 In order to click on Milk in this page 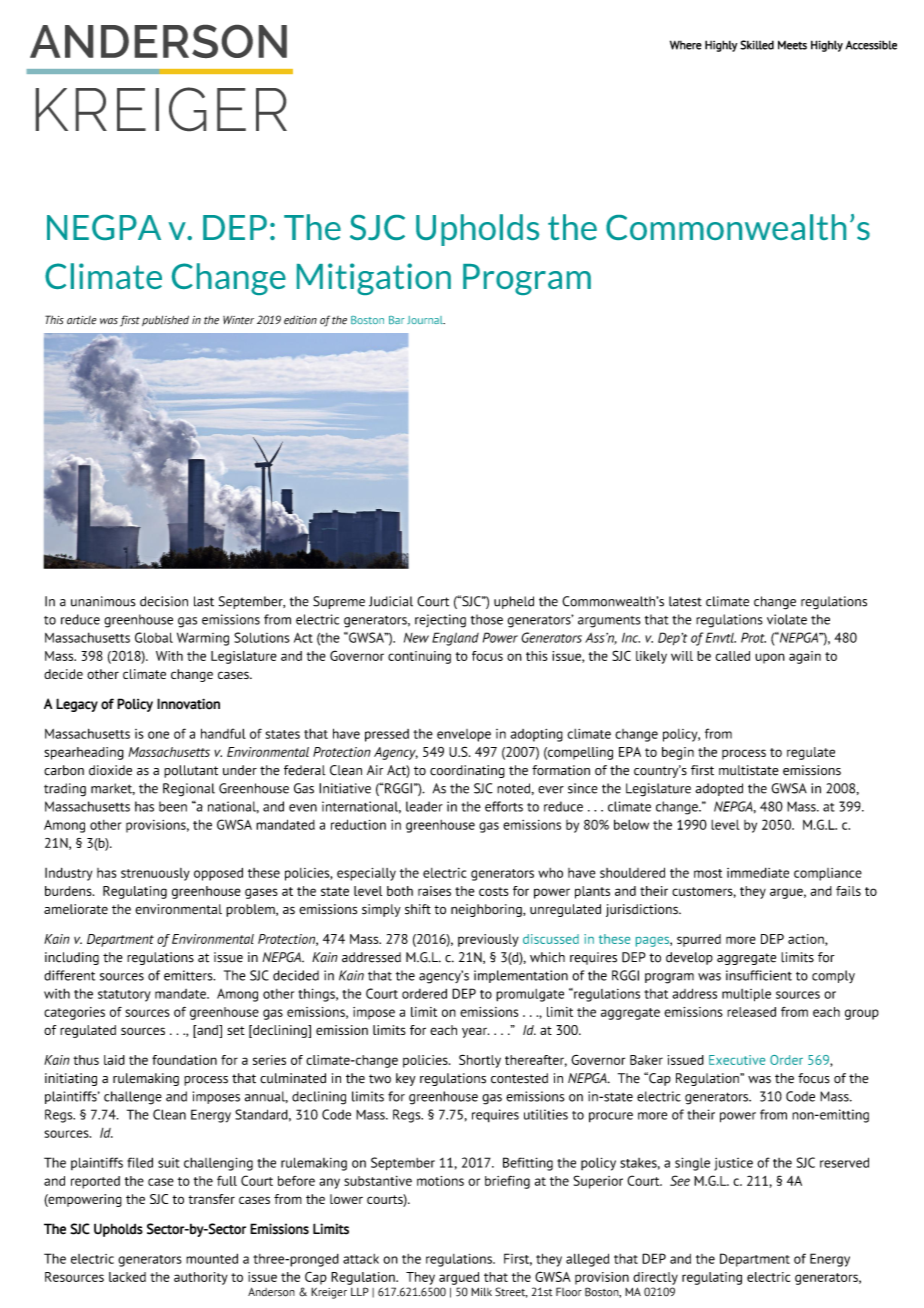, I will do `click(481, 1291)`.
